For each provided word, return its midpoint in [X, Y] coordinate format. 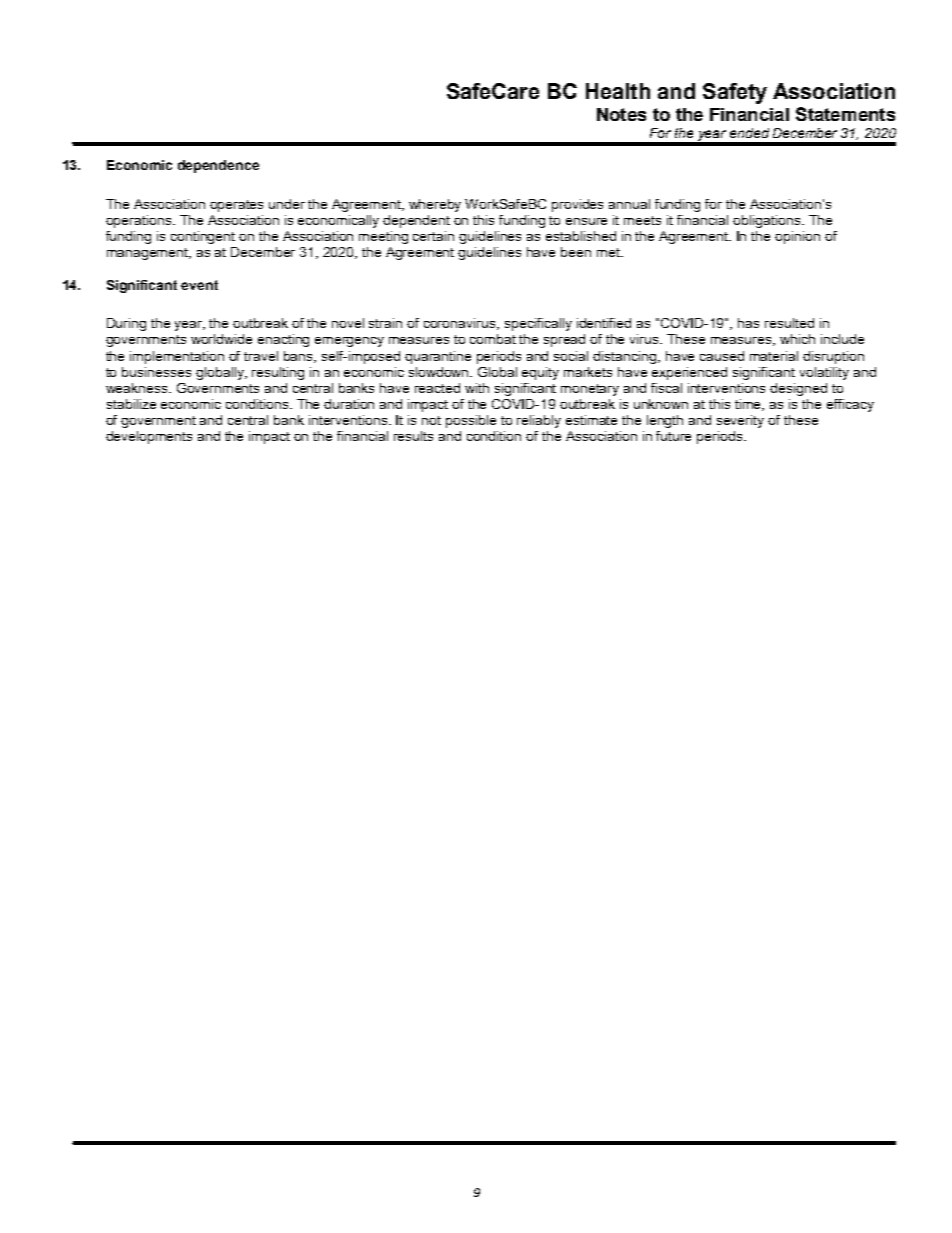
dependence [218, 166]
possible [471, 421]
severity [740, 421]
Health [618, 91]
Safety [735, 93]
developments [149, 437]
